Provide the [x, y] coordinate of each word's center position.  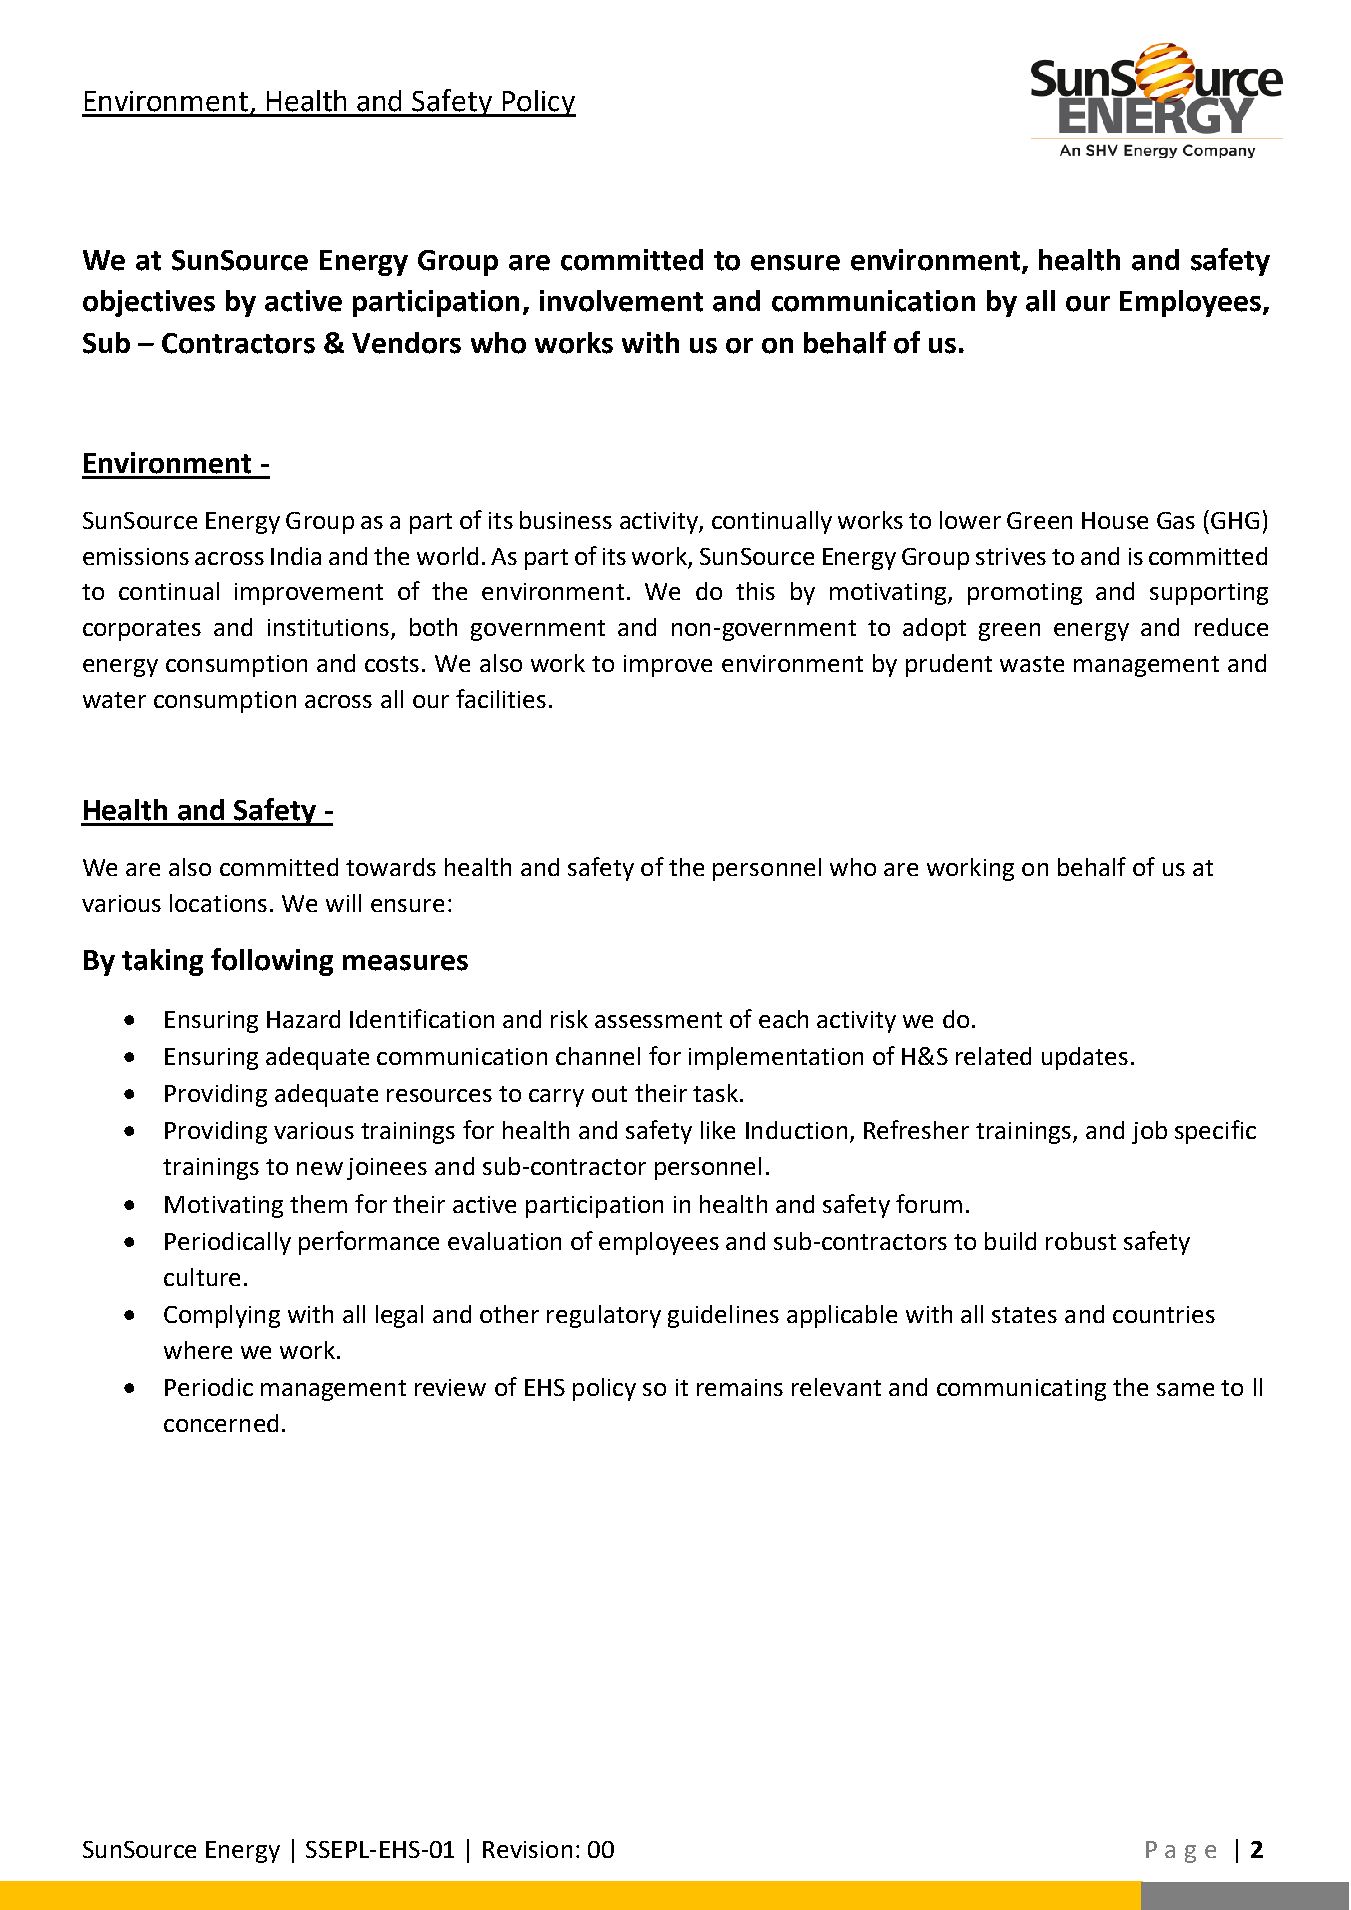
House [1115, 520]
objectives [149, 303]
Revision [527, 1849]
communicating [1021, 1390]
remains [740, 1387]
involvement [621, 301]
